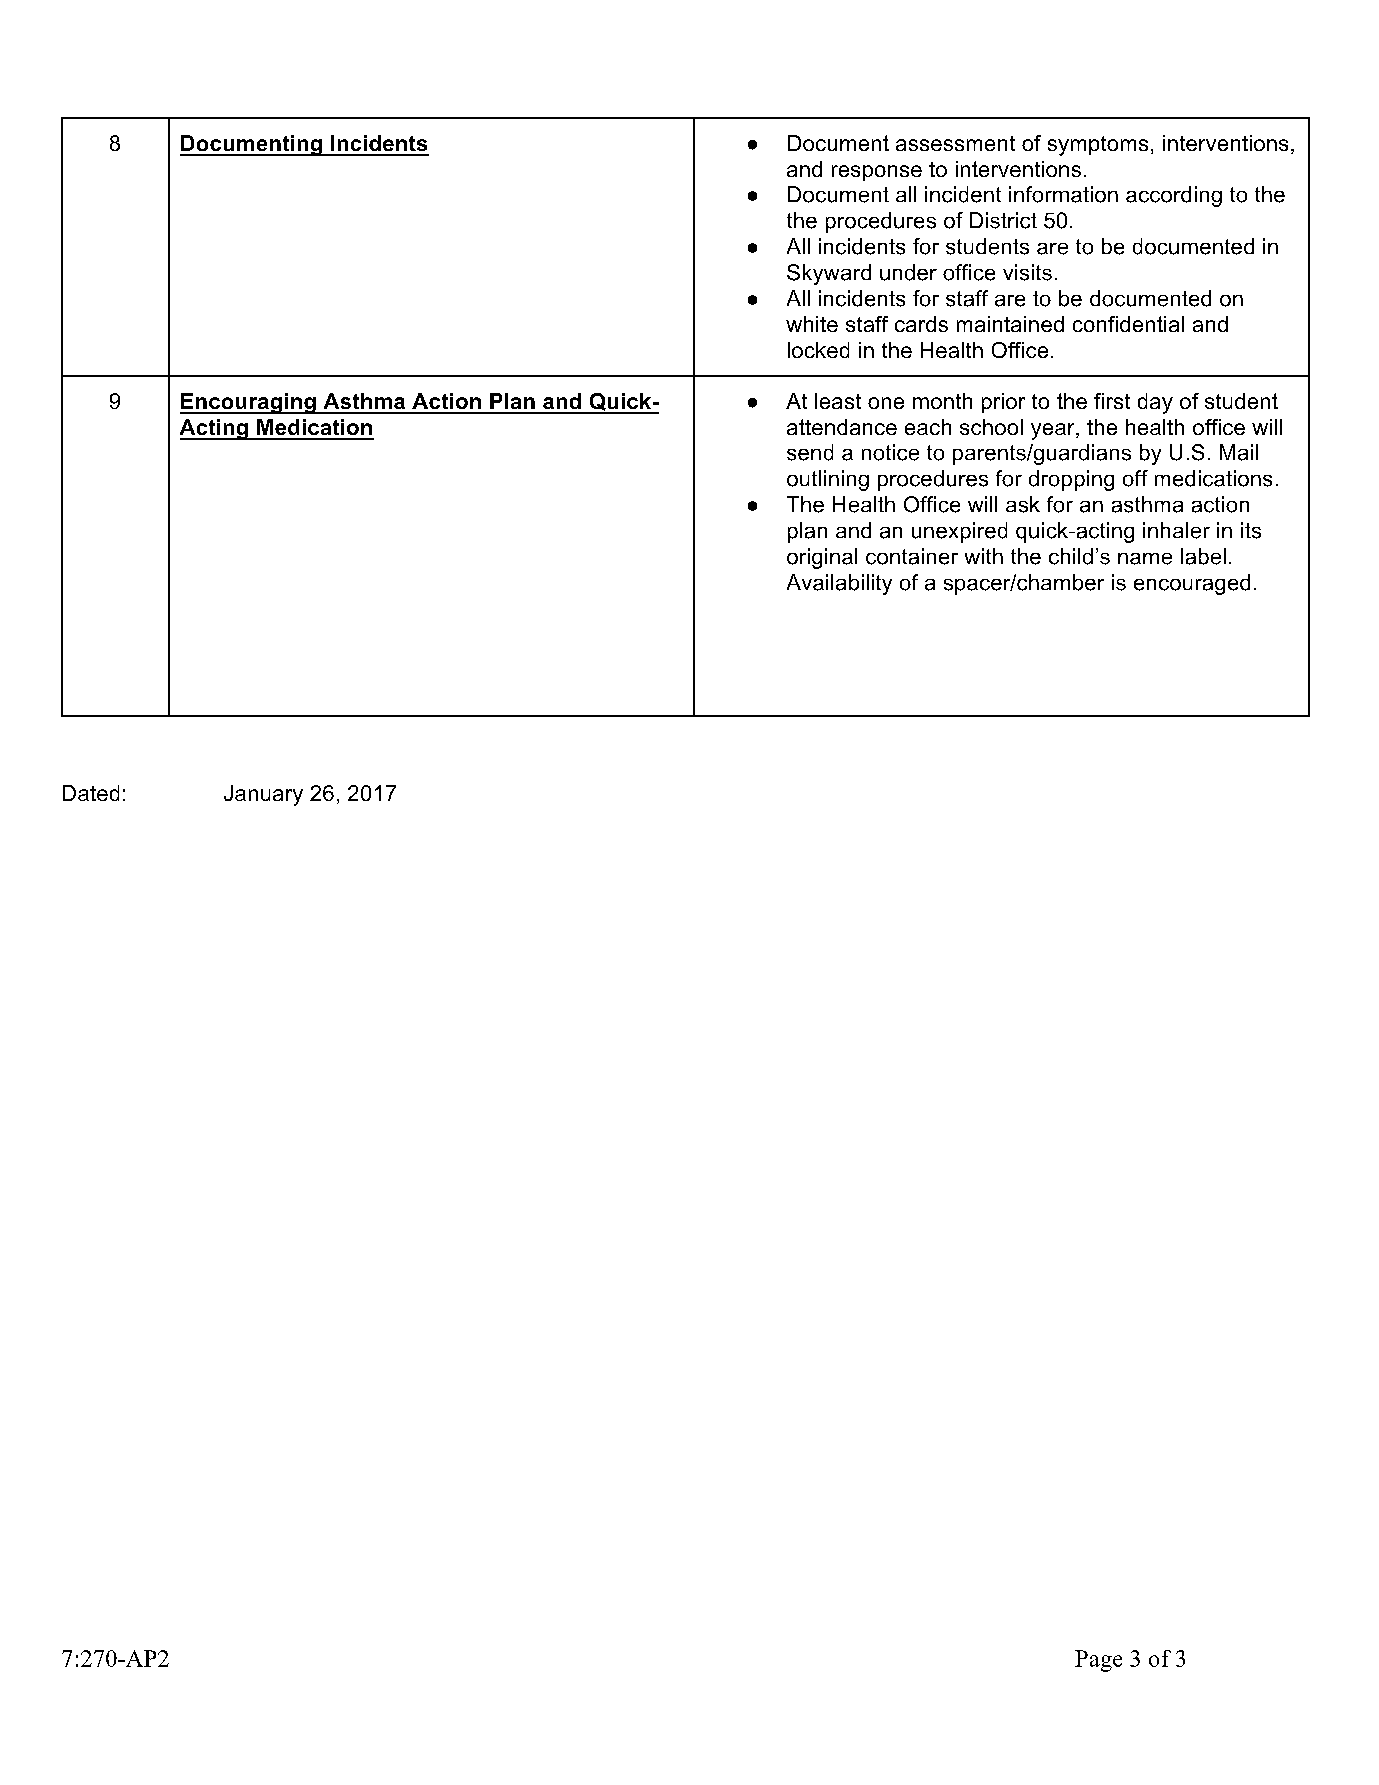 Image resolution: width=1379 pixels, height=1785 pixels. Describe the element at coordinates (1063, 194) in the image. I see `information` at that location.
